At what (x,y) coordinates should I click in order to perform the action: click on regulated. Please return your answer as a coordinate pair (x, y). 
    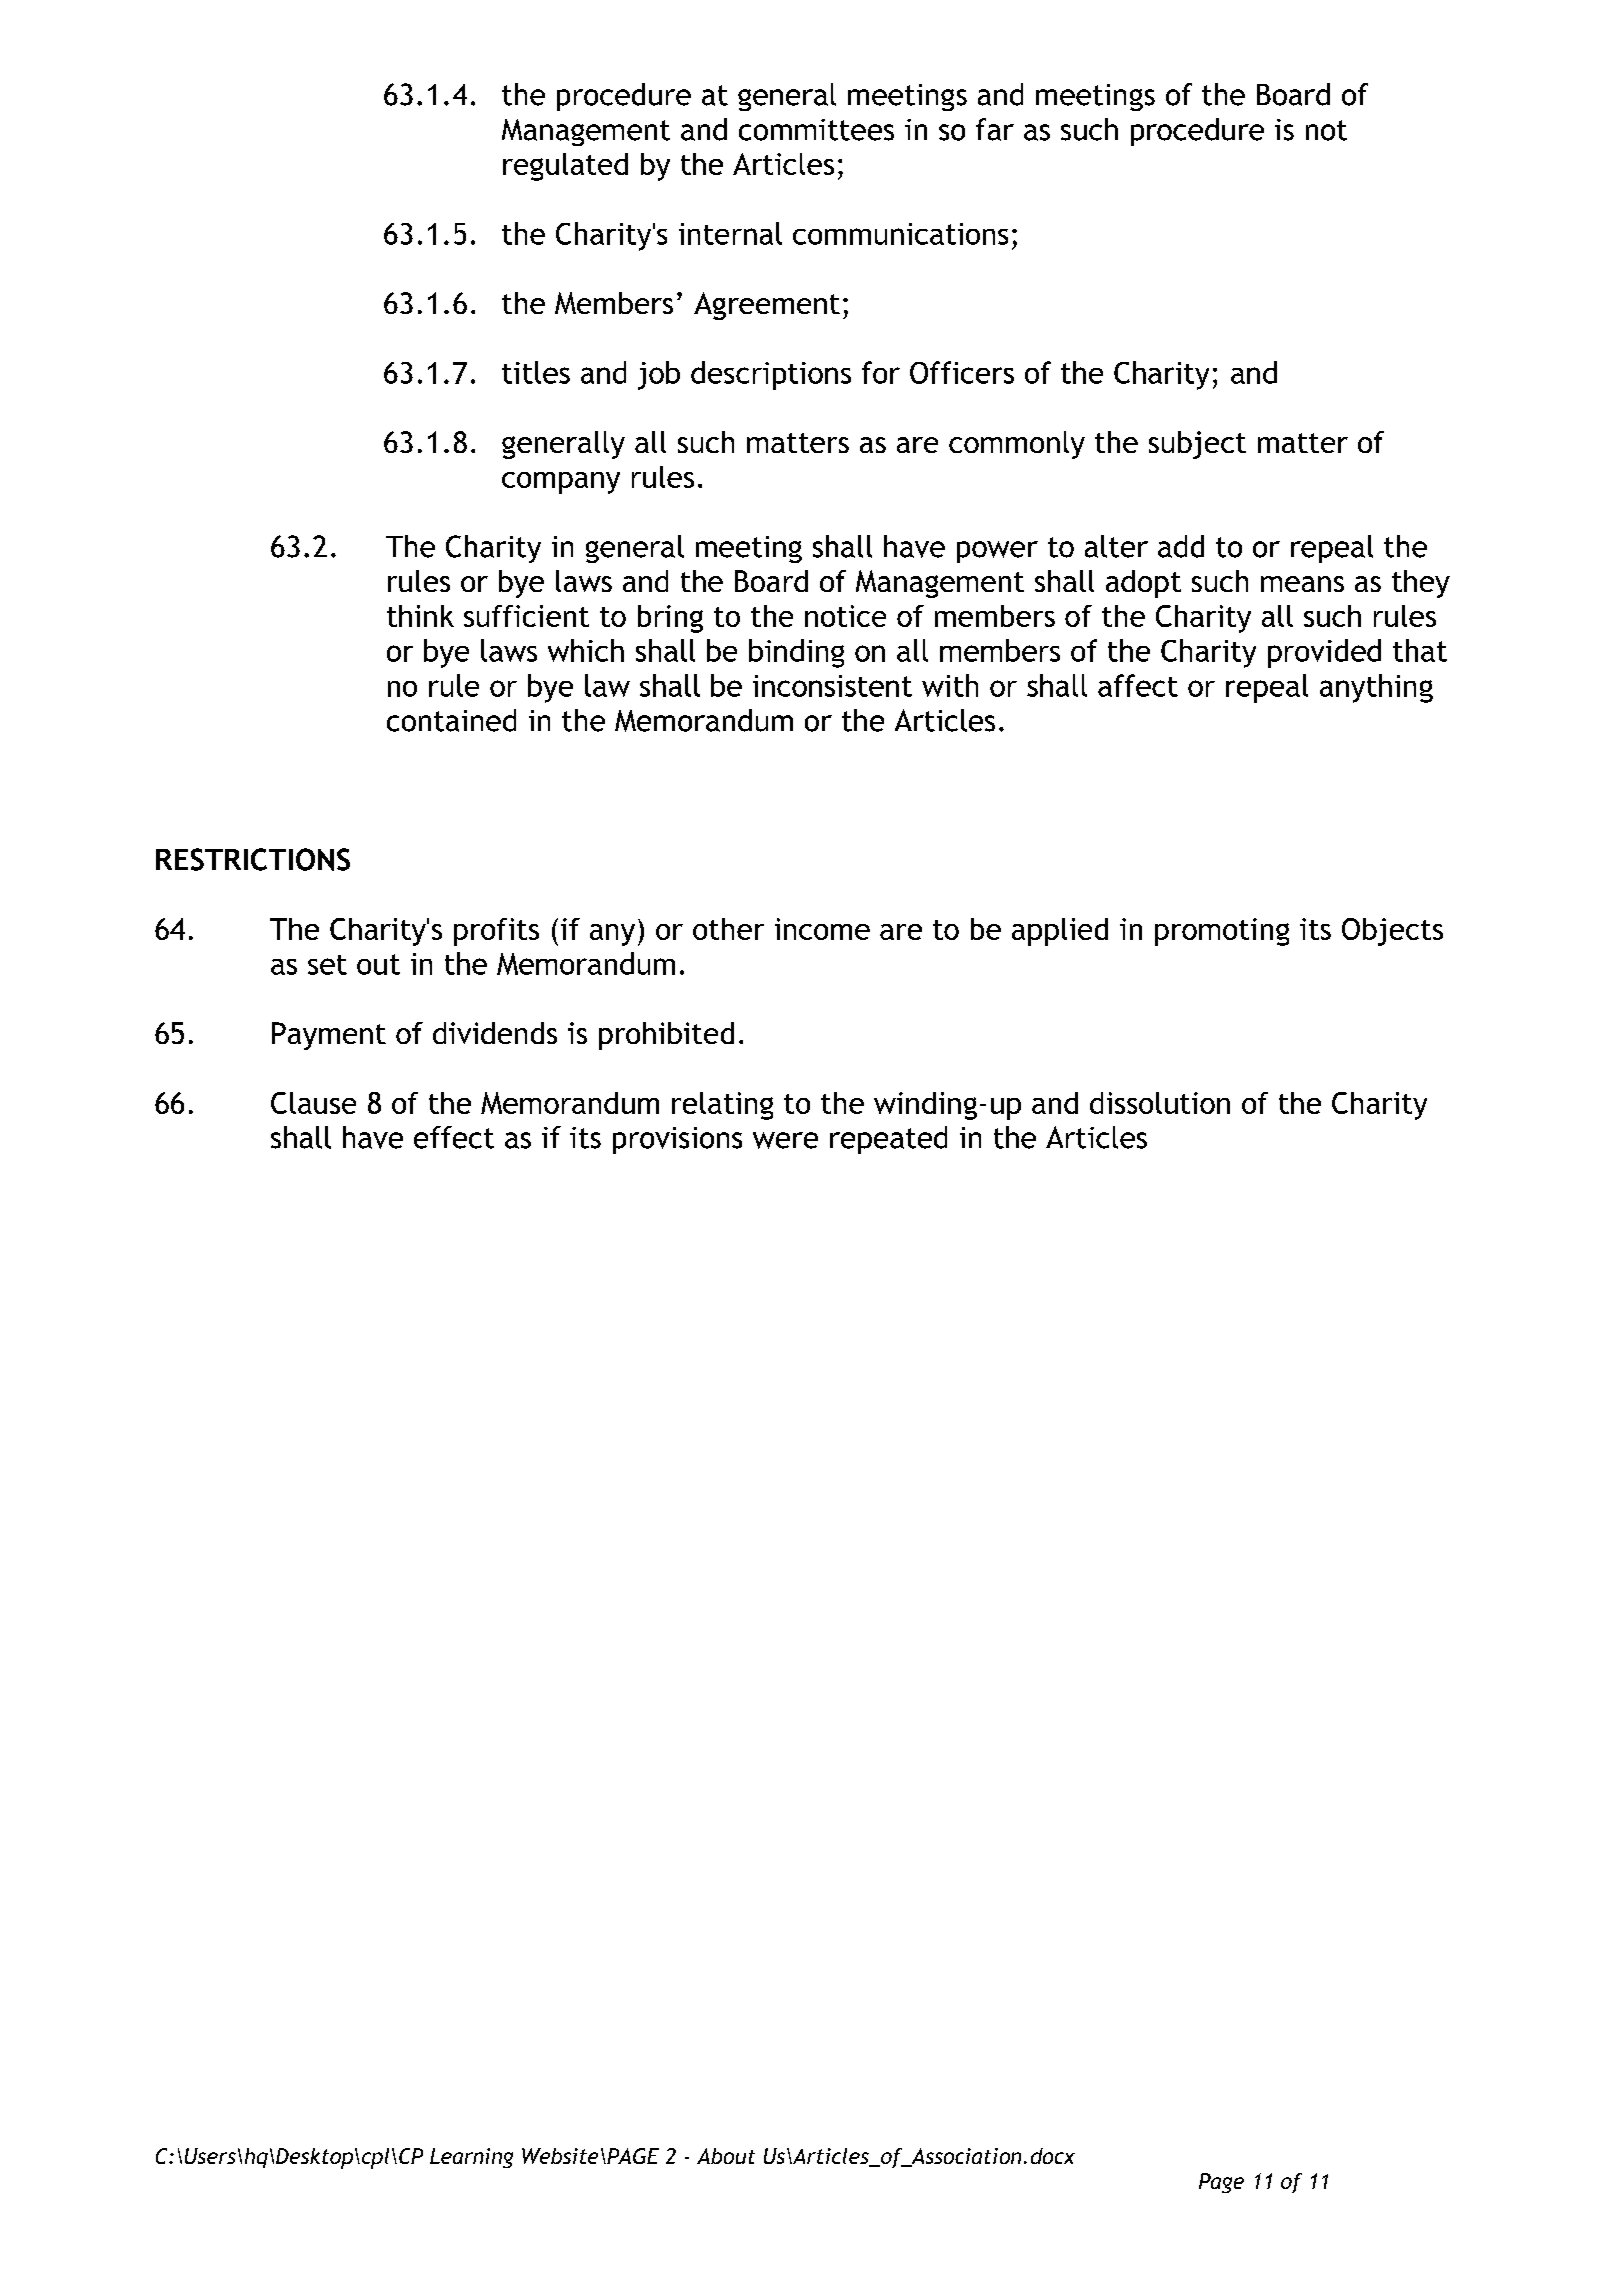
    Looking at the image, I should click on (565, 167).
